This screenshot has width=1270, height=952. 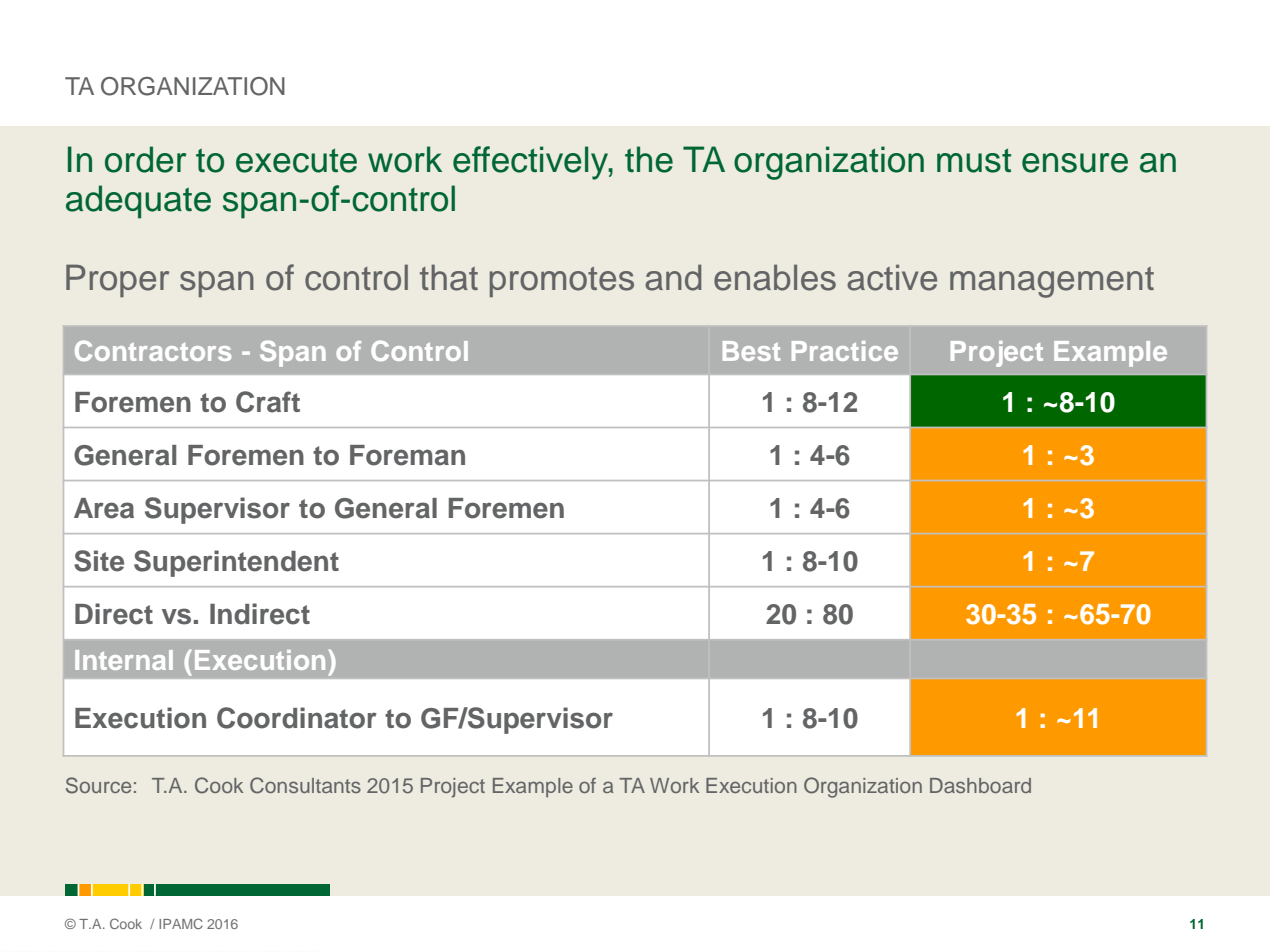 I want to click on Consultants, so click(x=305, y=785).
